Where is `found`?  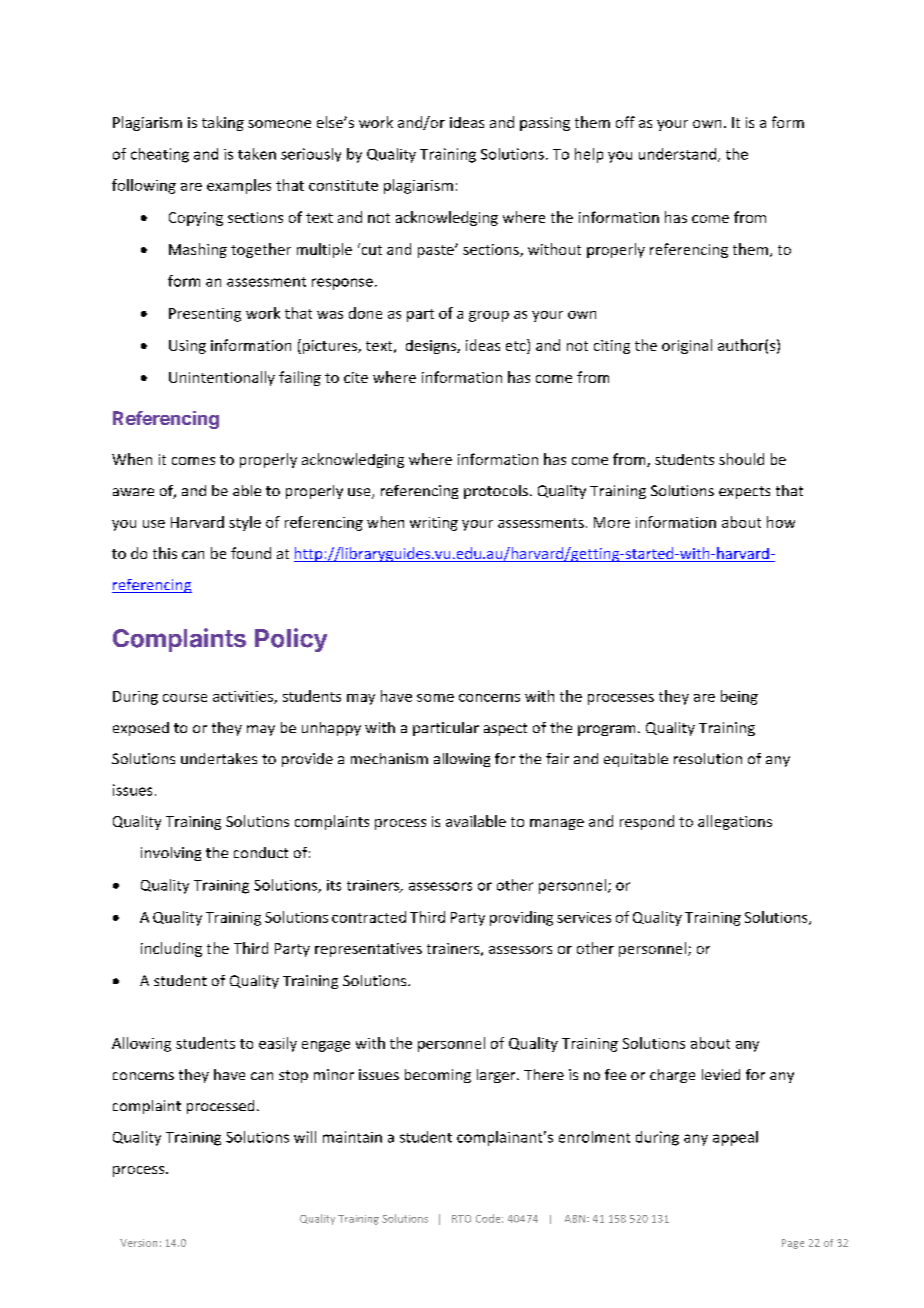 found is located at coordinates (251, 553).
